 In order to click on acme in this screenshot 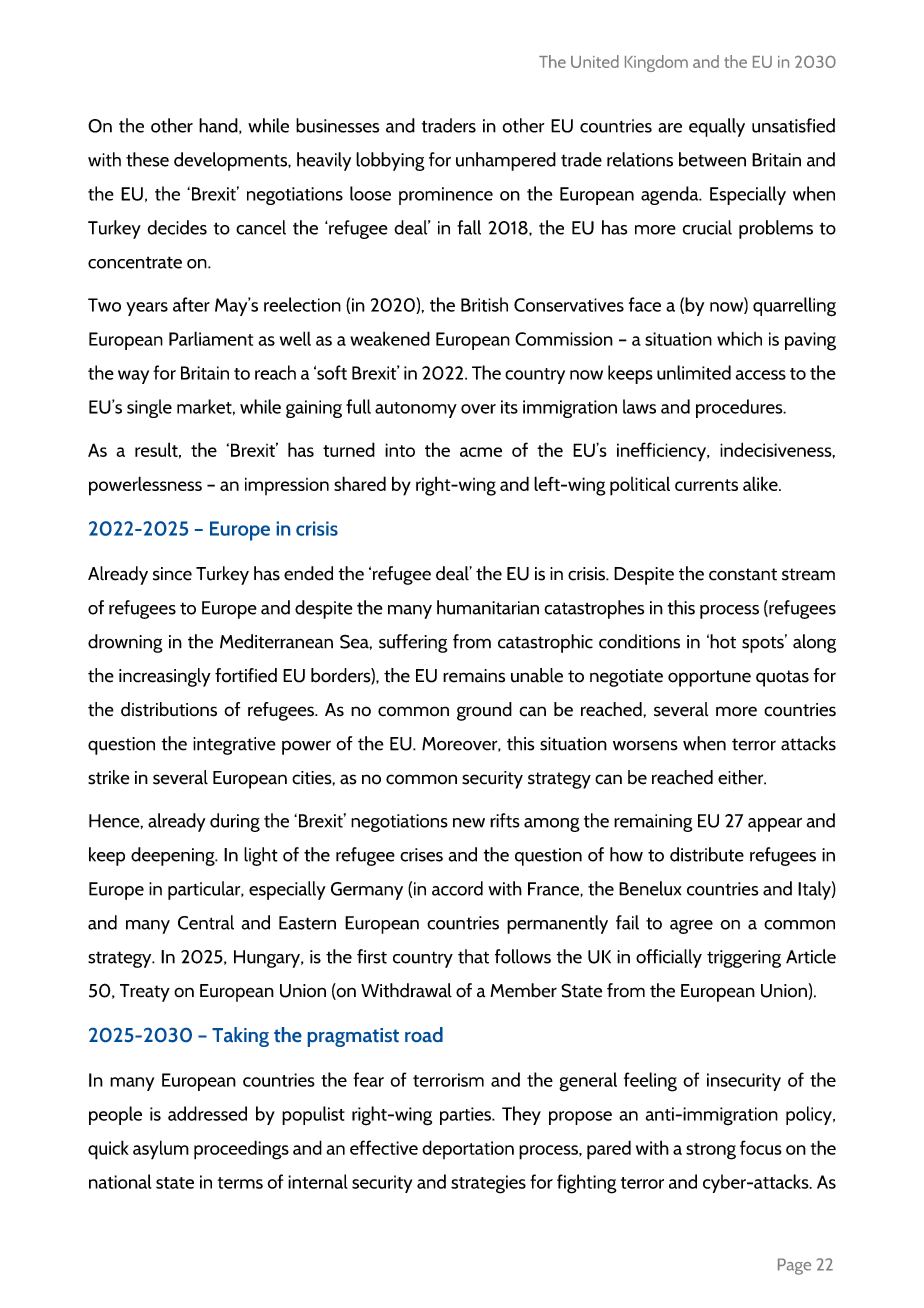, I will do `click(481, 452)`.
